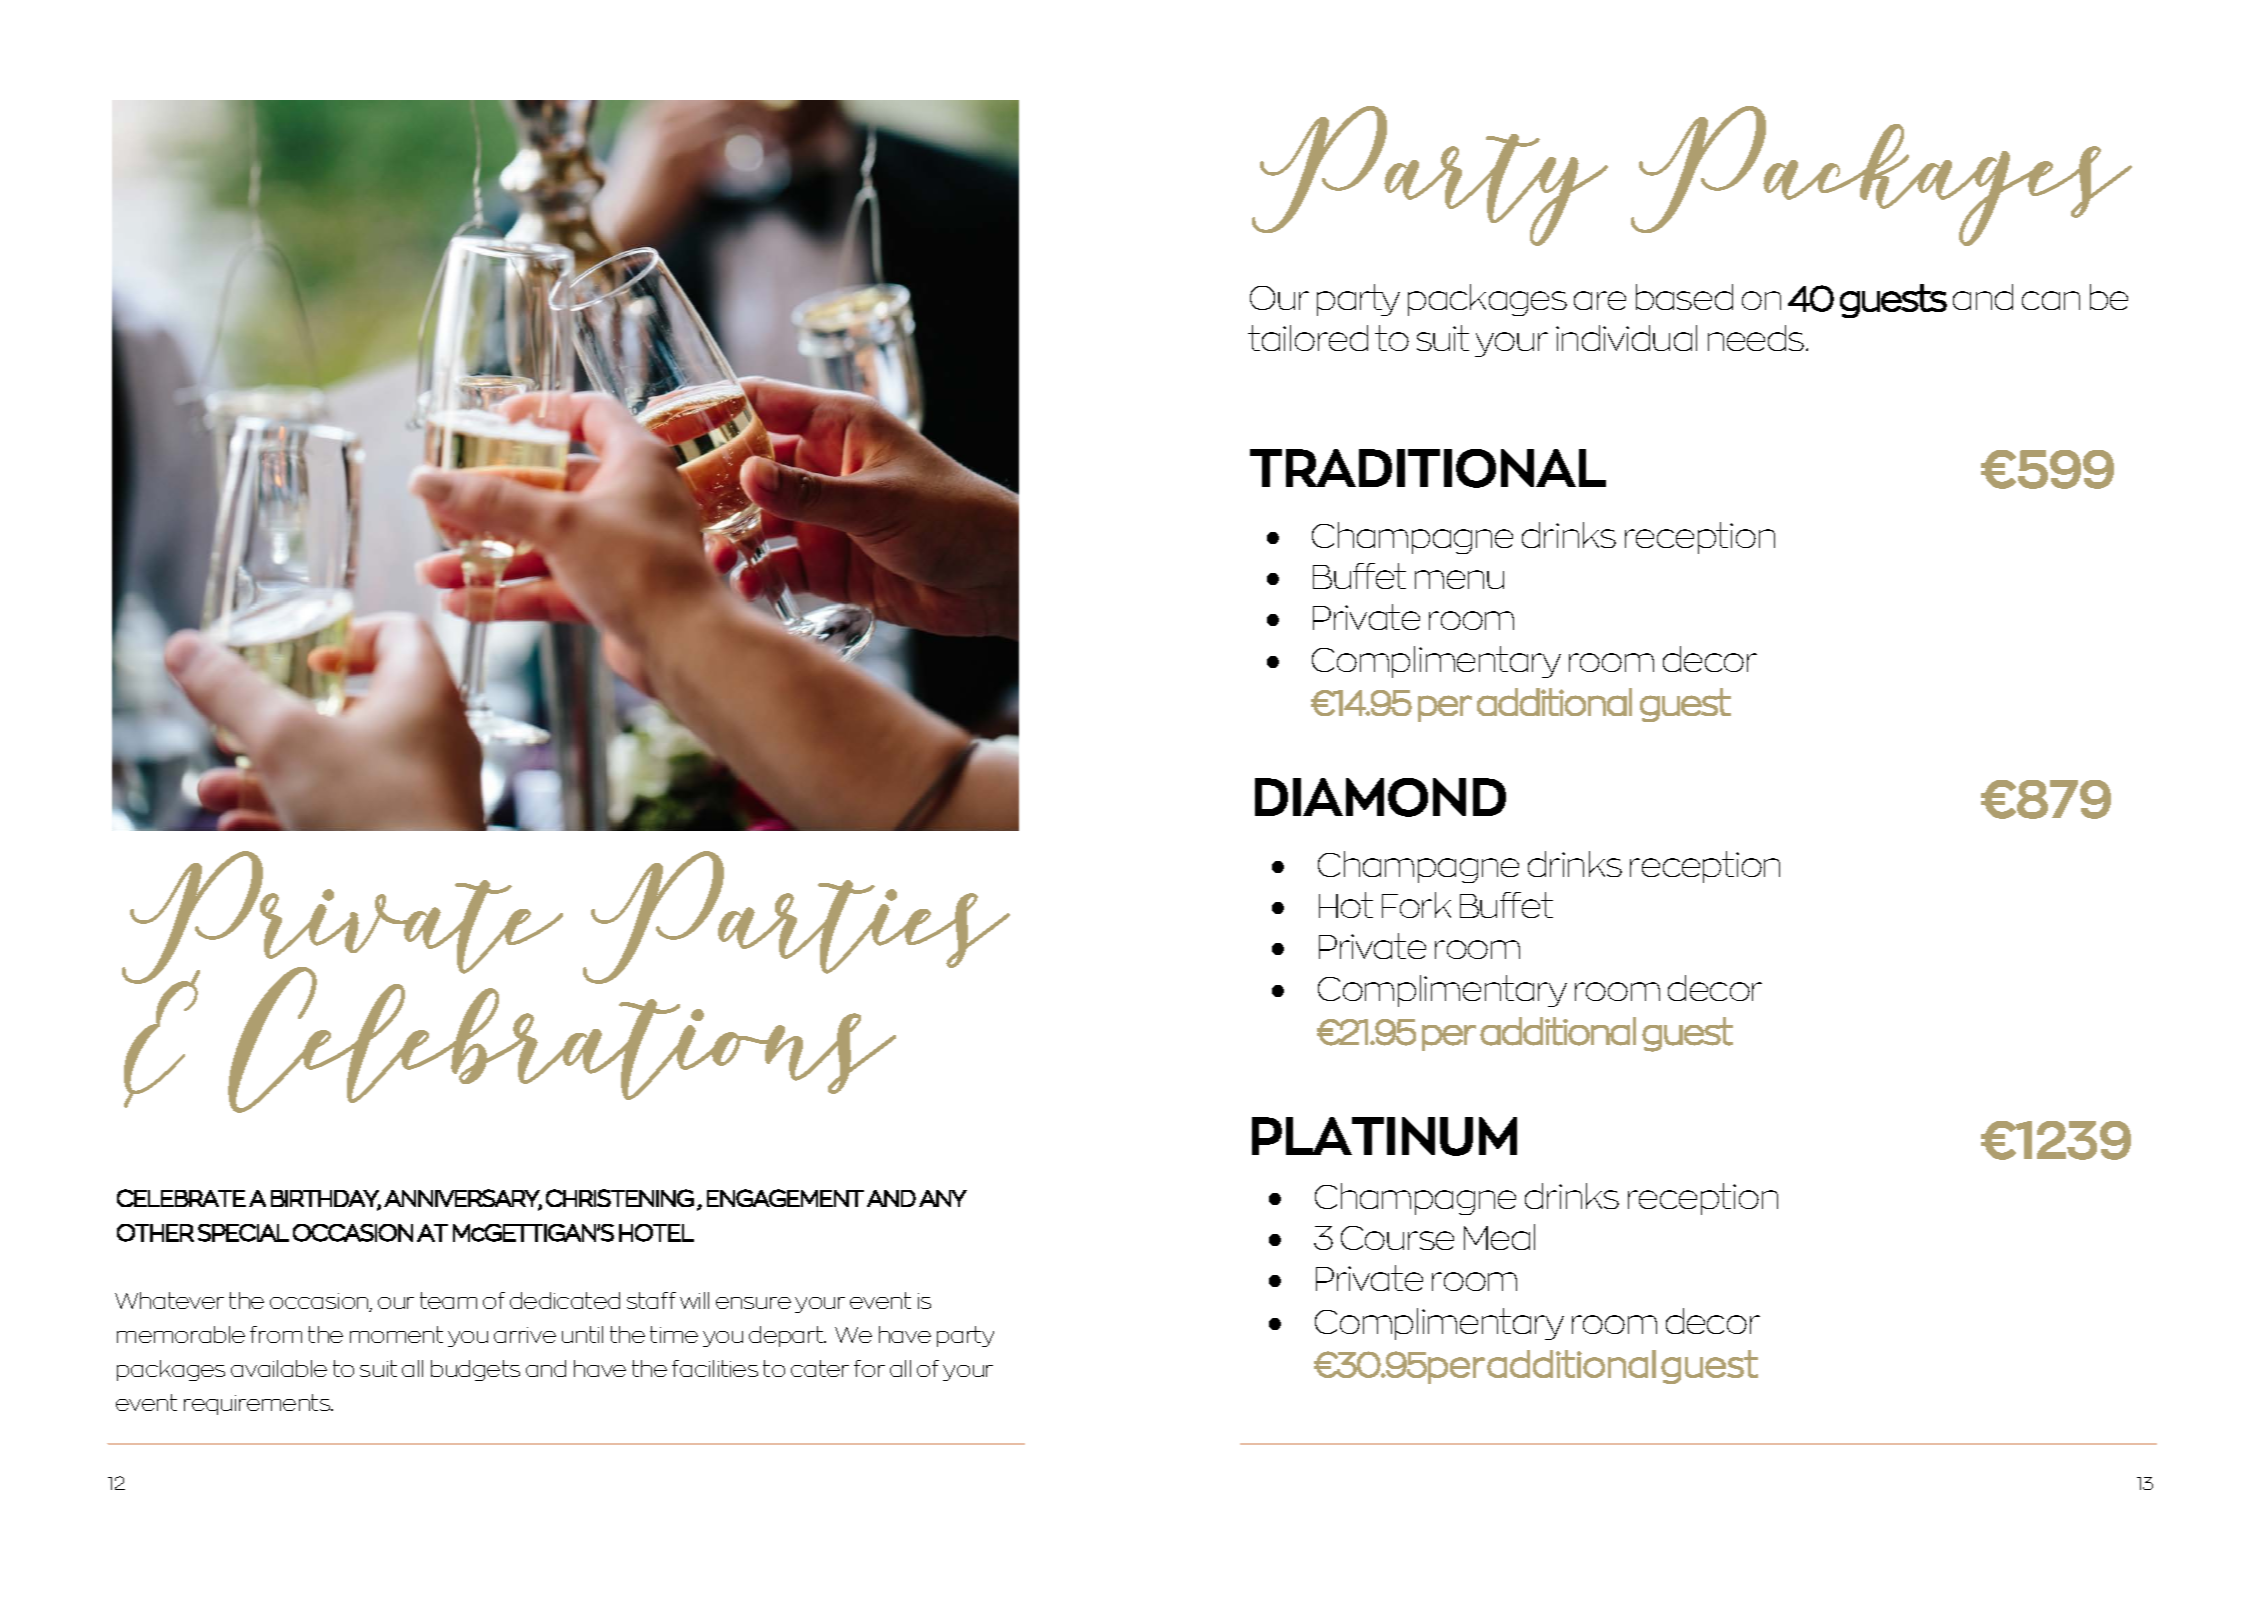 Image resolution: width=2265 pixels, height=1602 pixels. Describe the element at coordinates (1600, 300) in the screenshot. I see `are` at that location.
